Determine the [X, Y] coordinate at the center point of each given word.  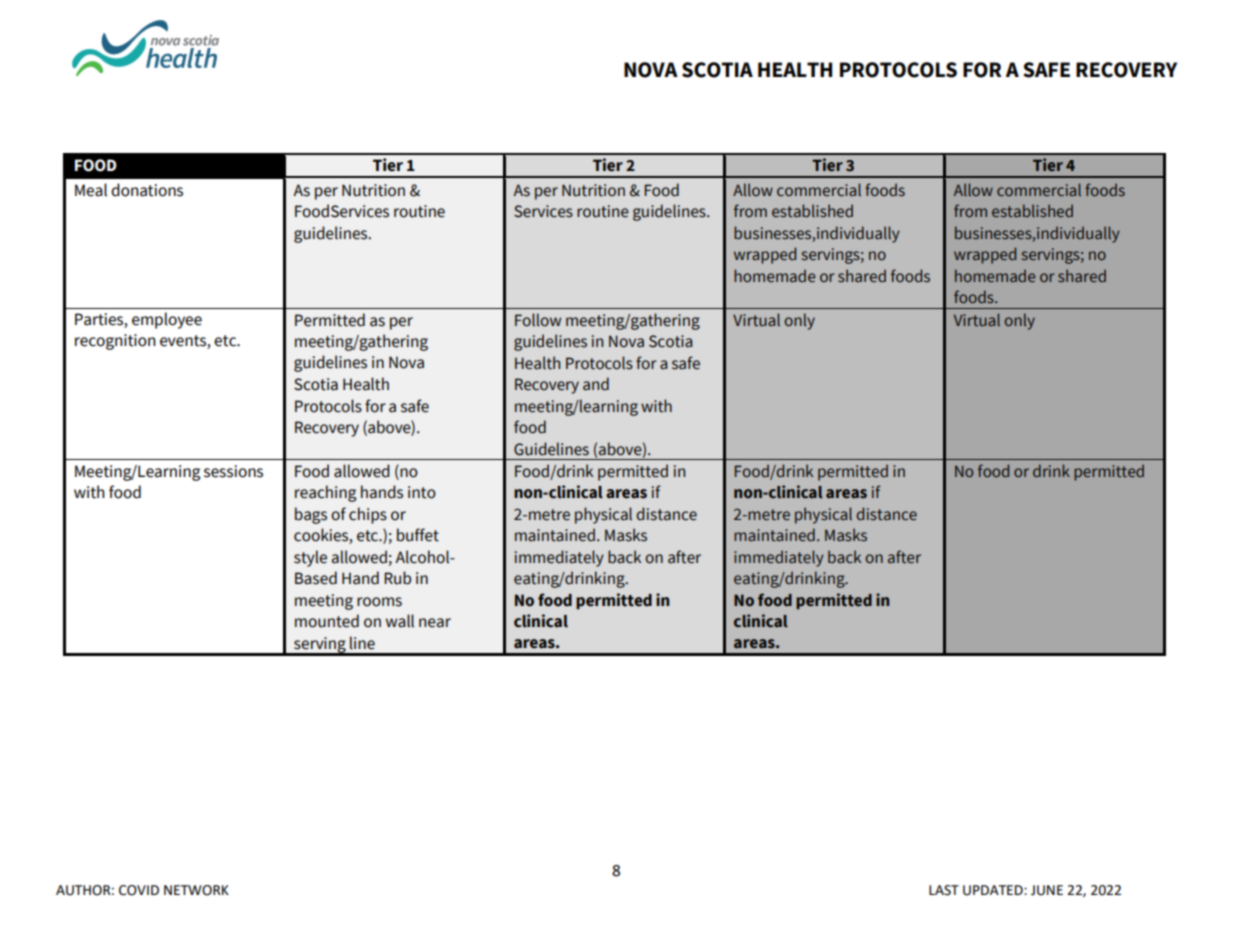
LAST [944, 890]
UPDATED [994, 890]
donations [147, 190]
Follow [538, 320]
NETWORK [196, 890]
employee [167, 320]
